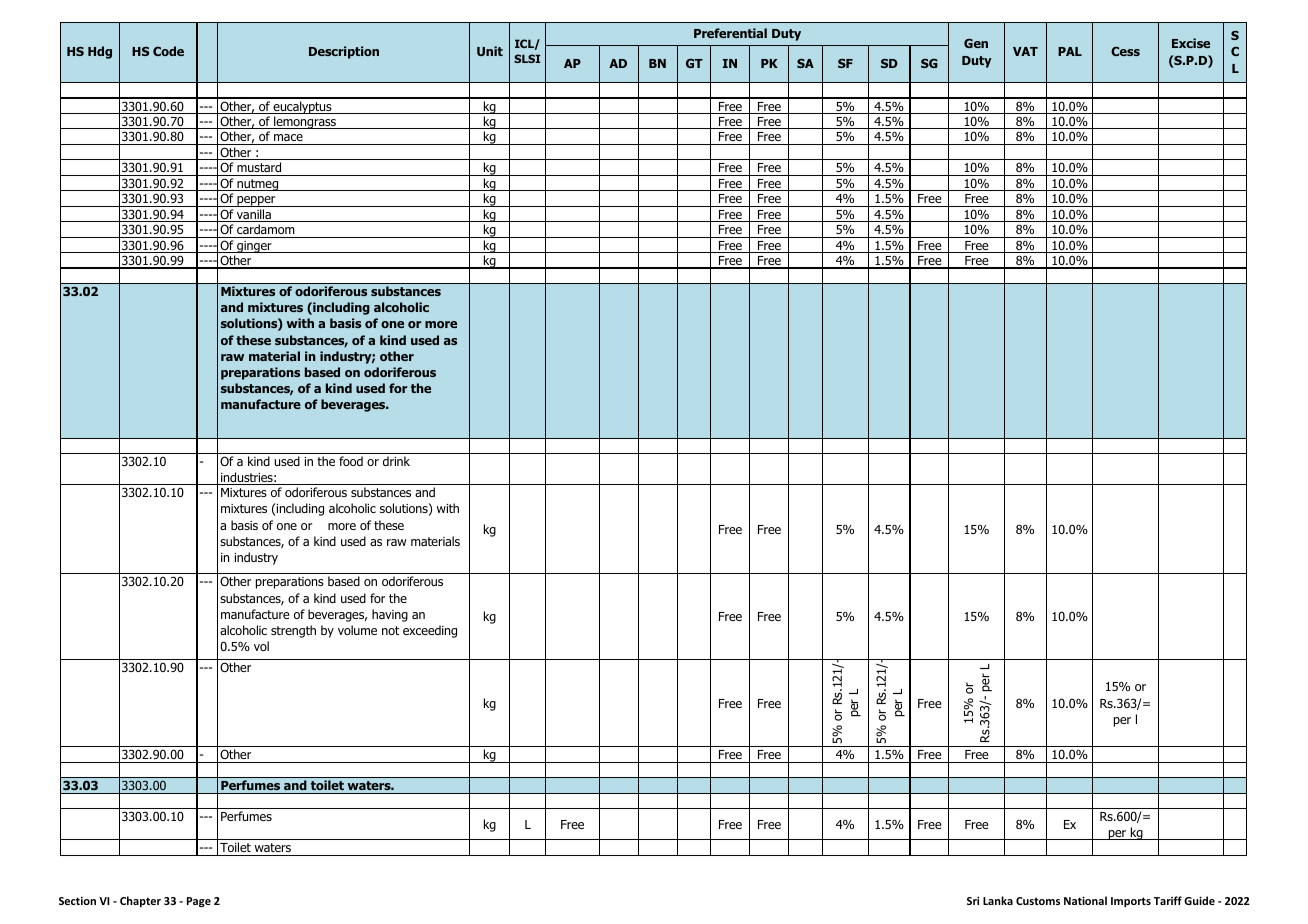 The height and width of the screenshot is (924, 1308). I want to click on Code, so click(168, 51).
